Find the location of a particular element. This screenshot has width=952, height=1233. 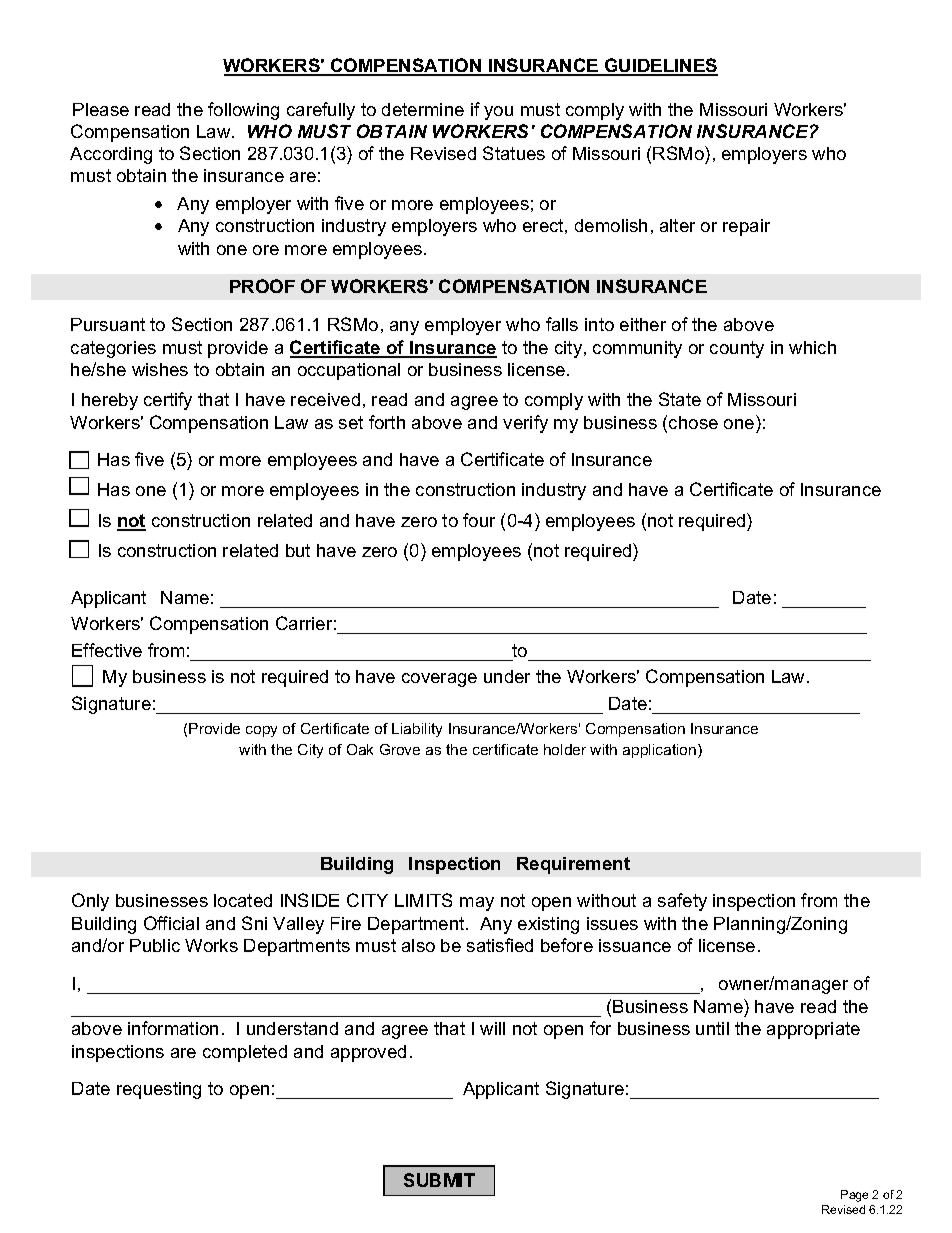

GUIDELINES is located at coordinates (660, 66).
